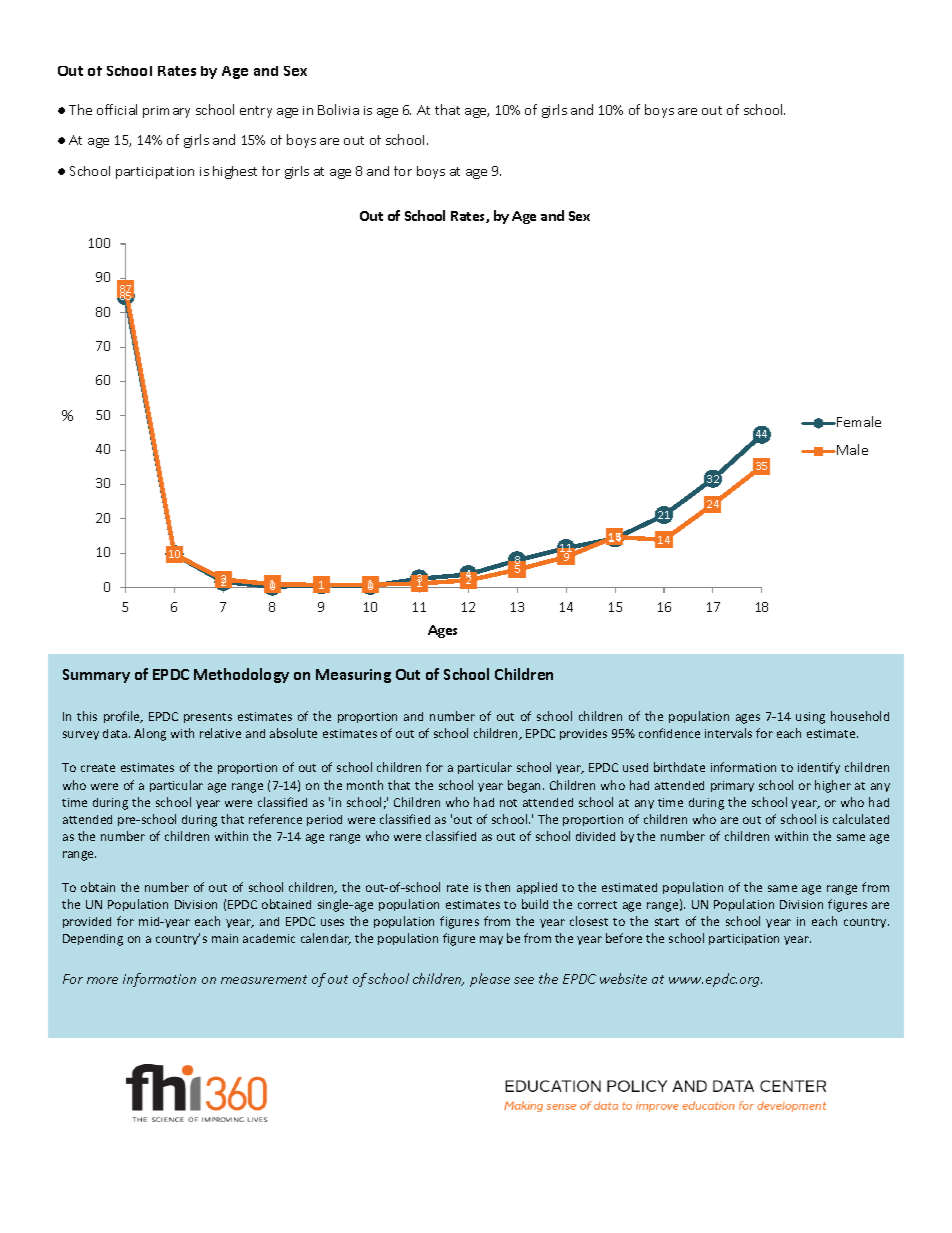 The height and width of the screenshot is (1233, 952). I want to click on entry, so click(256, 112).
